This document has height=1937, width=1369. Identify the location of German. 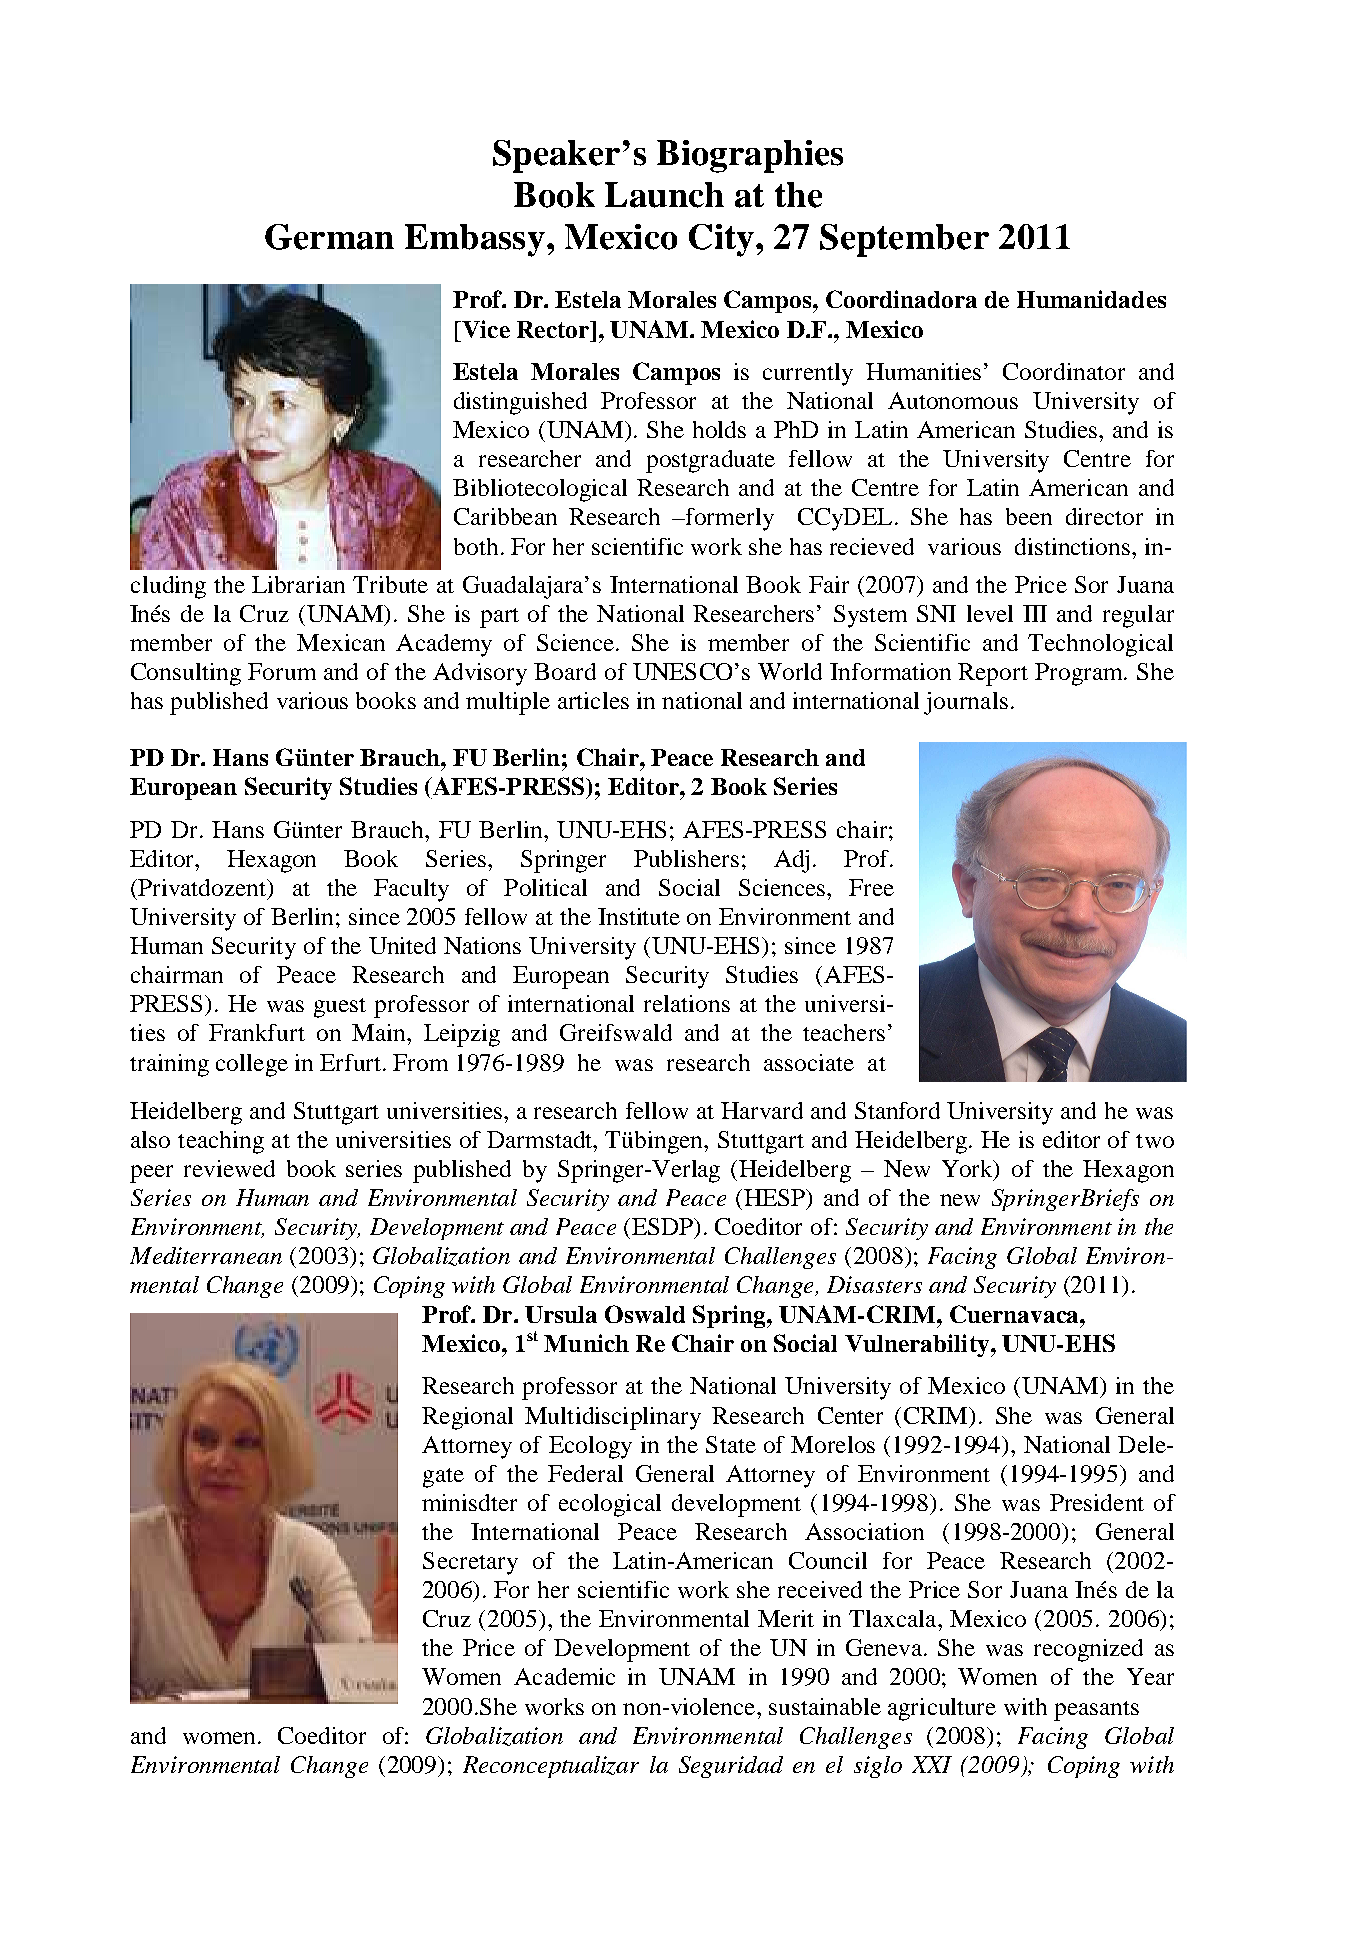
(329, 237).
